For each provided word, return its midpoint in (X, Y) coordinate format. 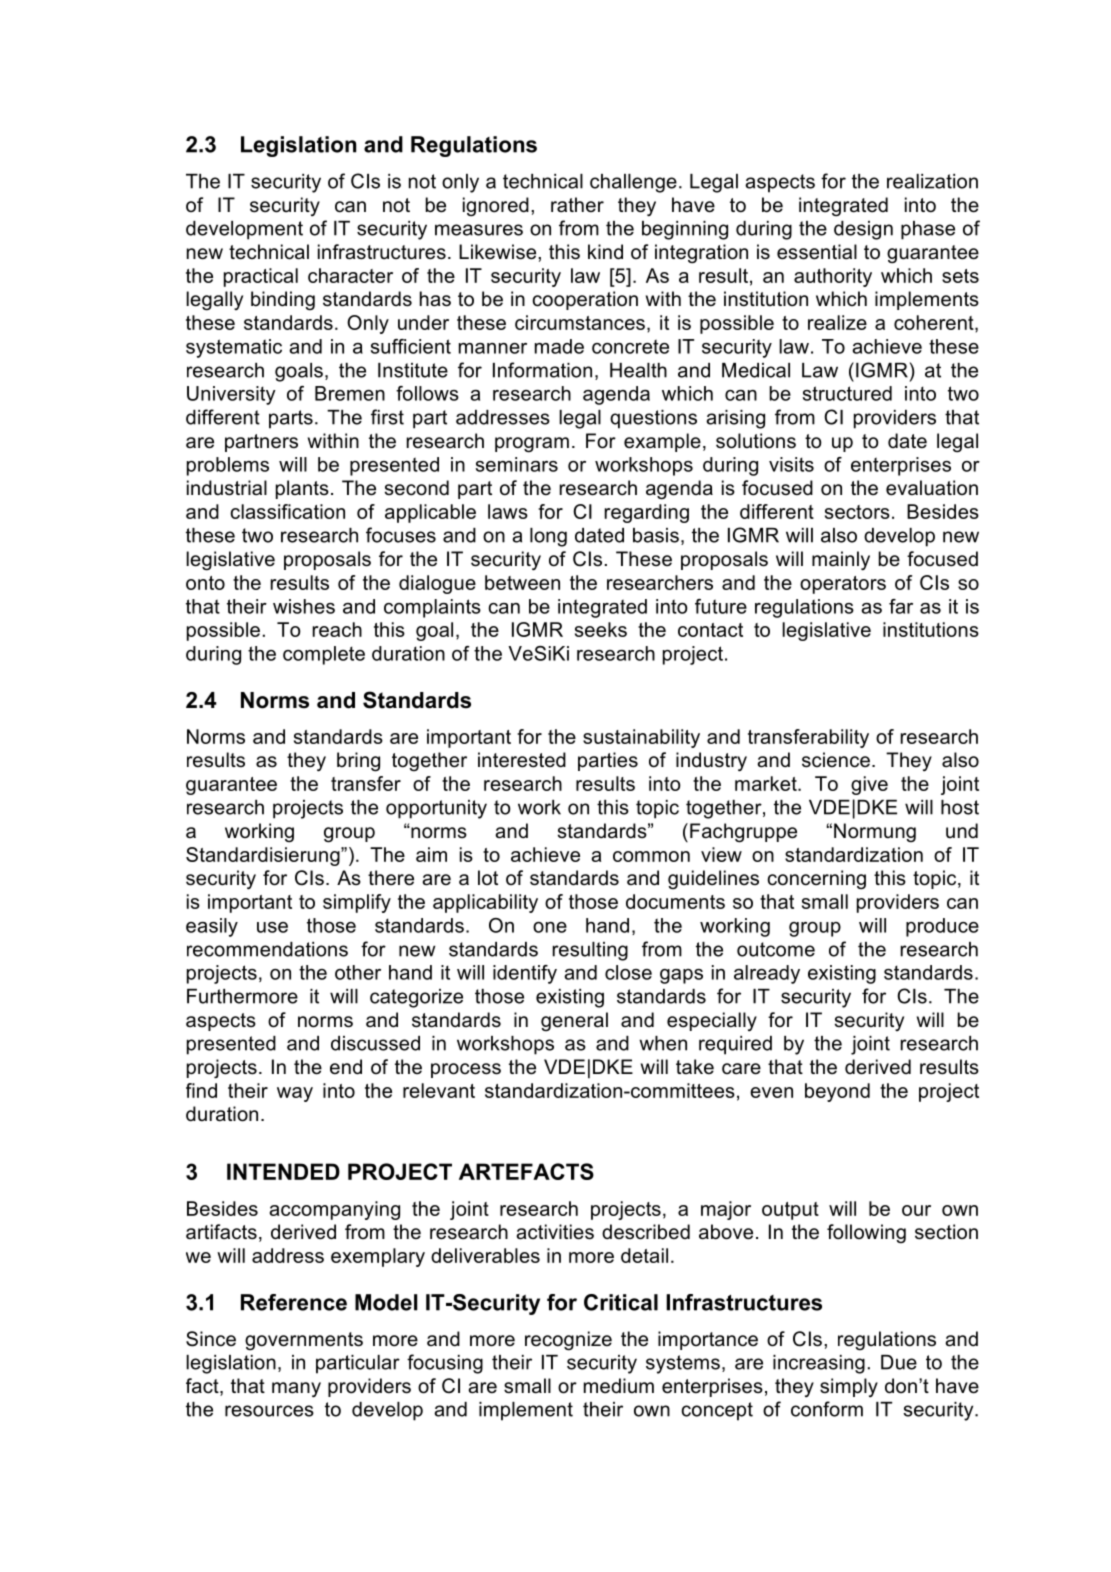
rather (577, 205)
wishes (304, 606)
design (863, 230)
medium (619, 1386)
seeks (601, 629)
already (767, 974)
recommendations (267, 949)
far (901, 606)
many (296, 1390)
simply (849, 1387)
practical (261, 277)
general (574, 1021)
